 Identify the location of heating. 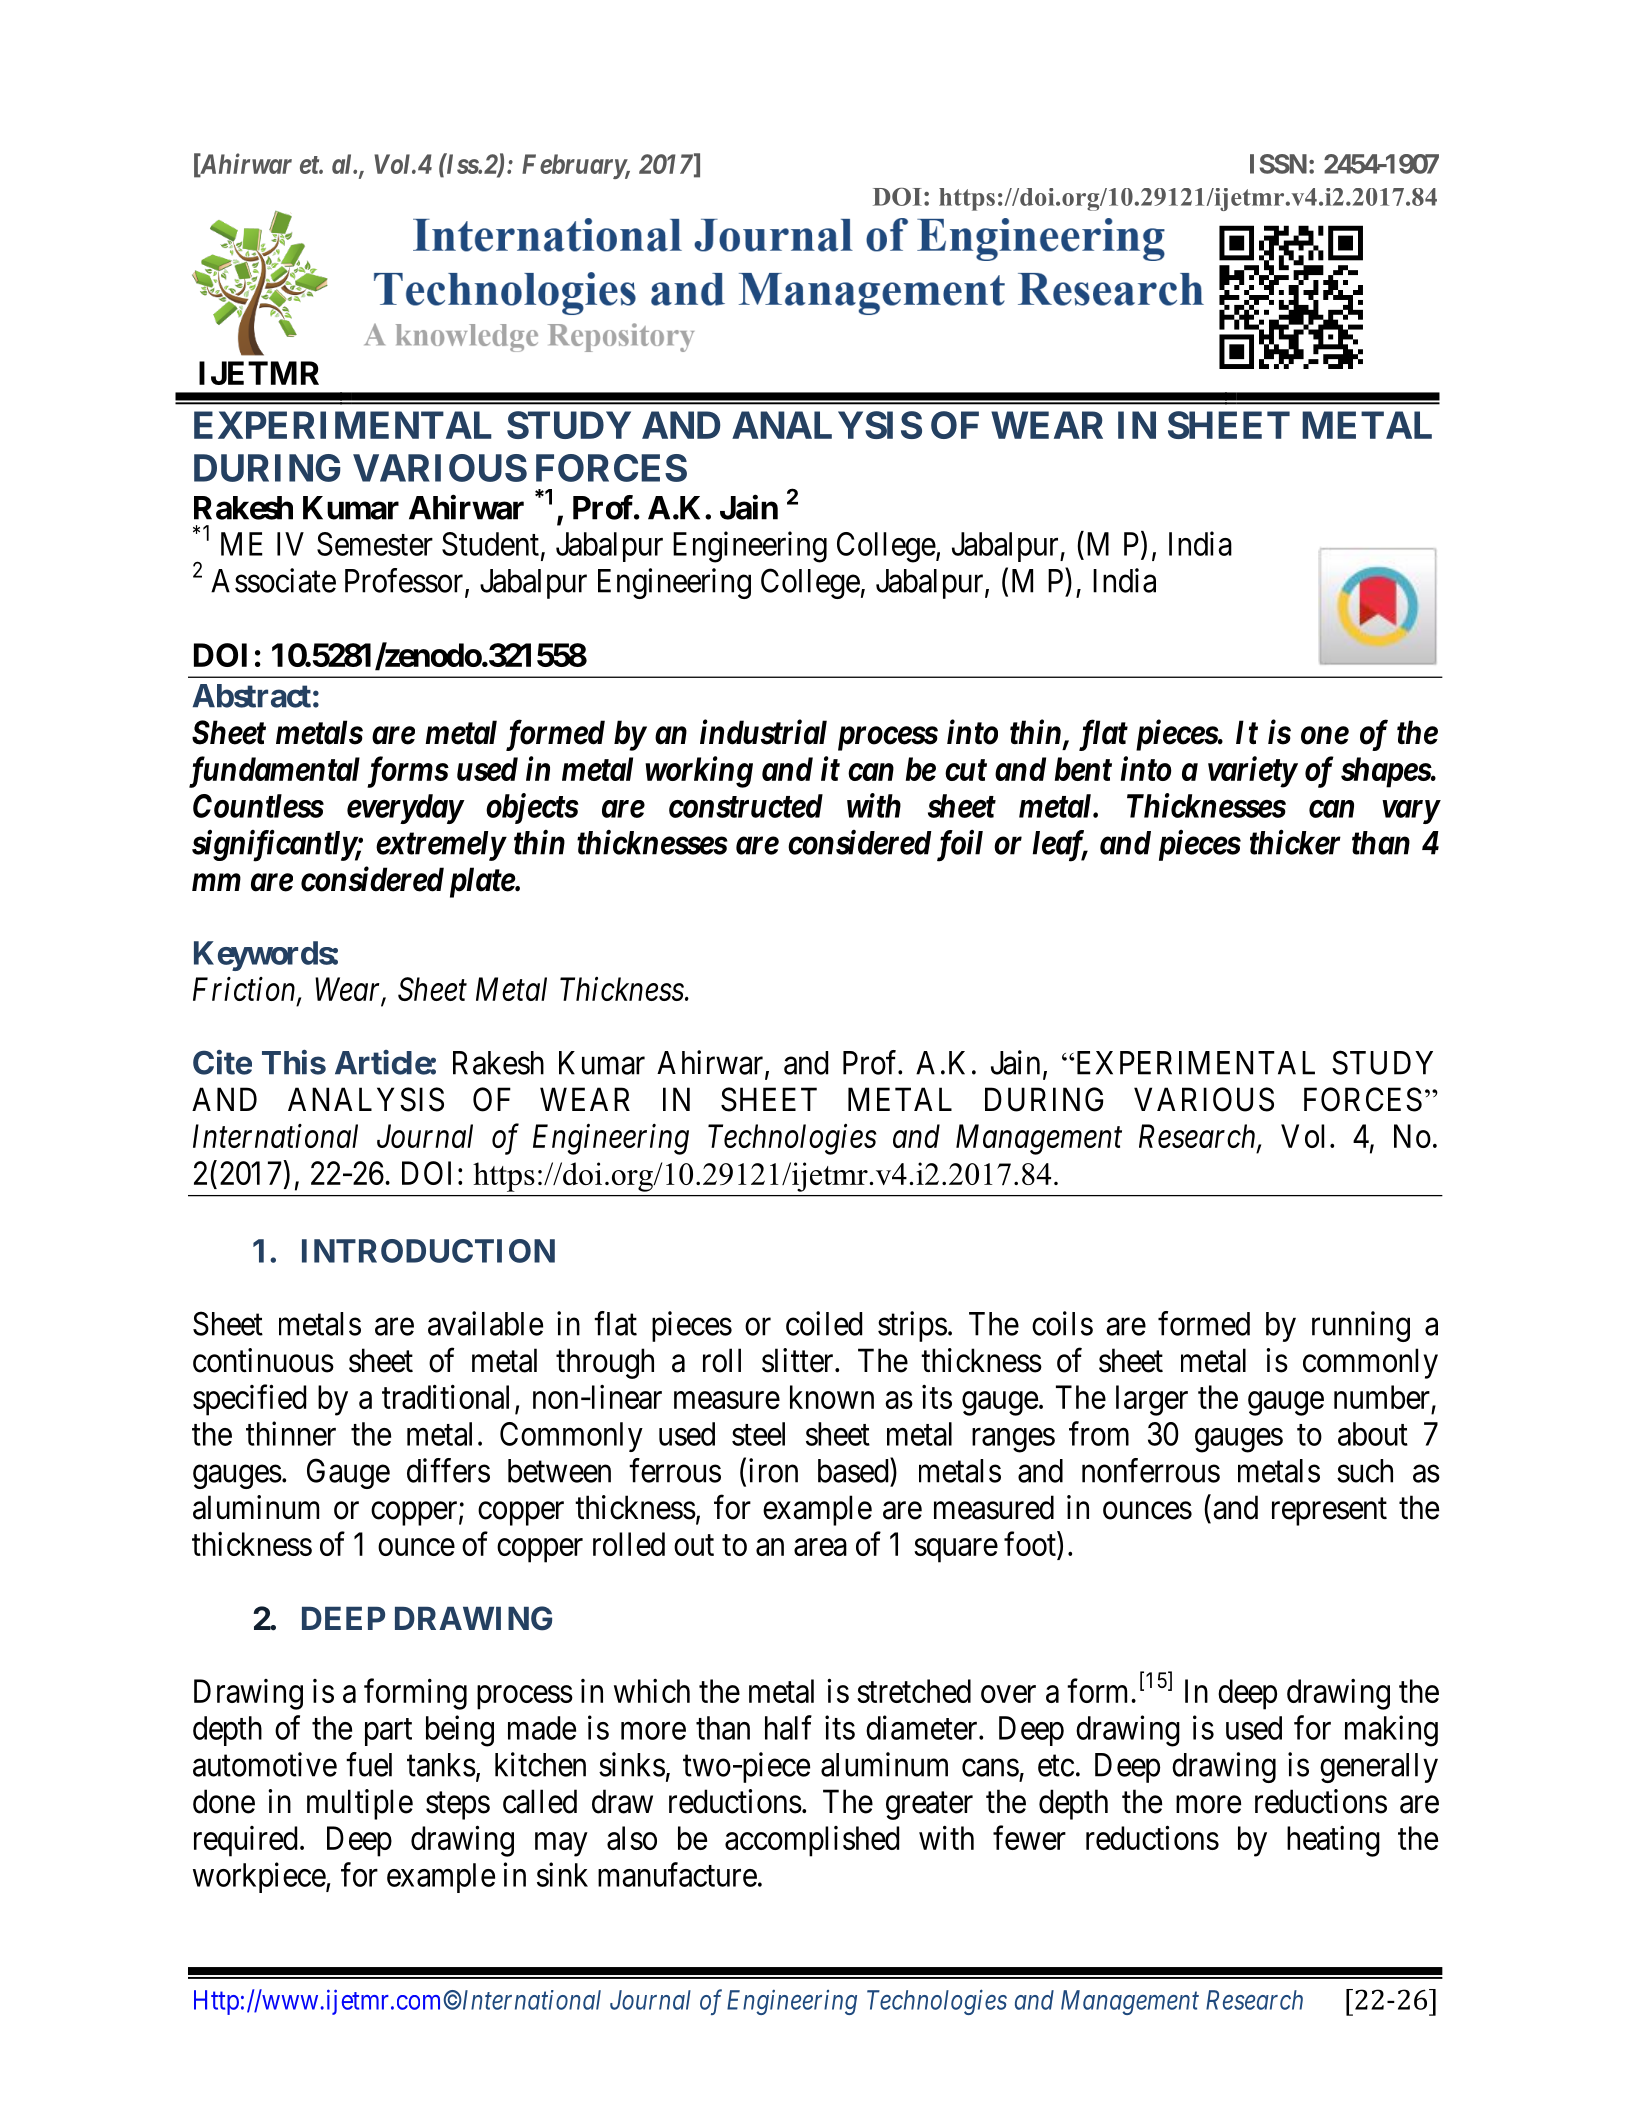
(1333, 1841).
